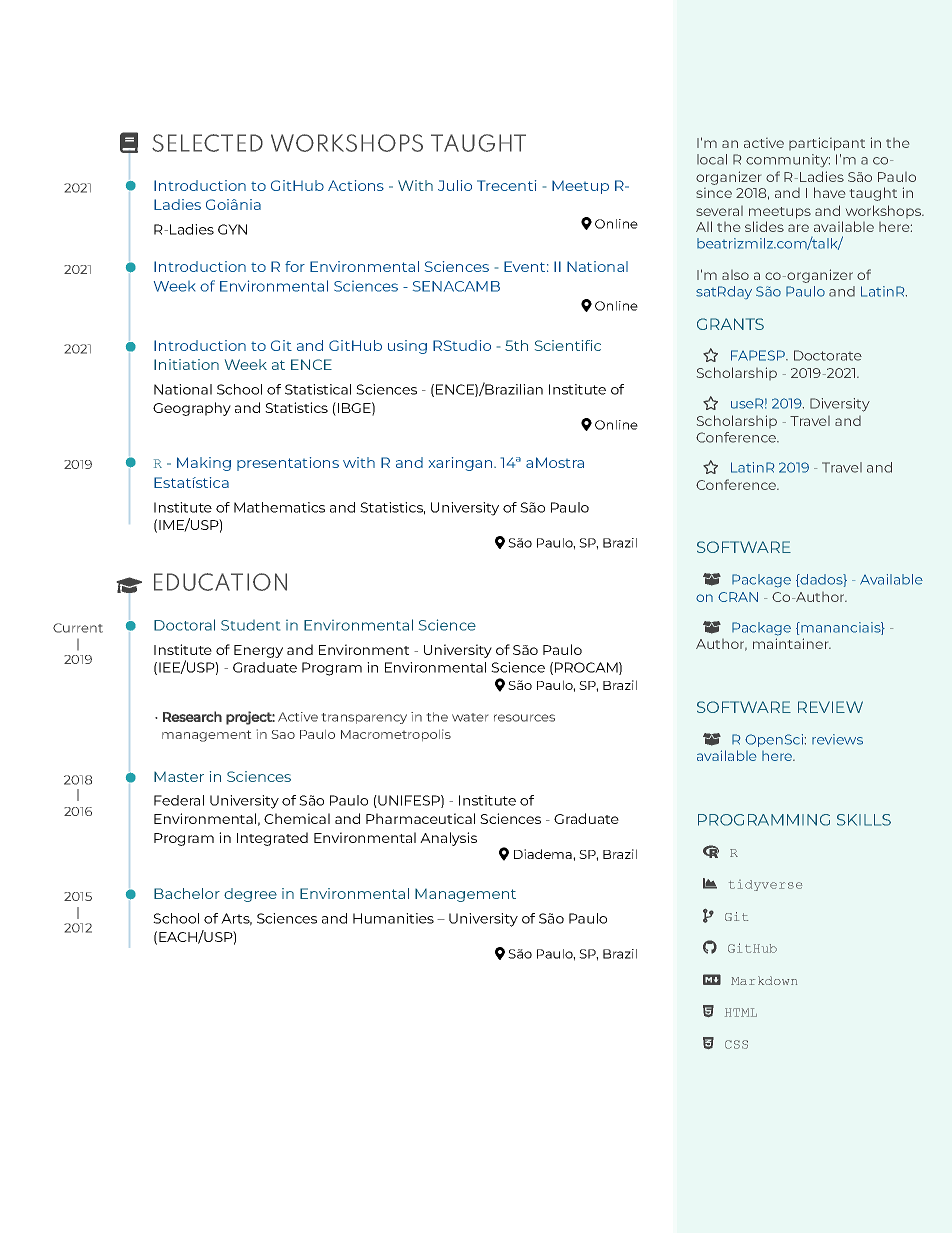 The height and width of the screenshot is (1233, 952). Describe the element at coordinates (470, 717) in the screenshot. I see `water` at that location.
